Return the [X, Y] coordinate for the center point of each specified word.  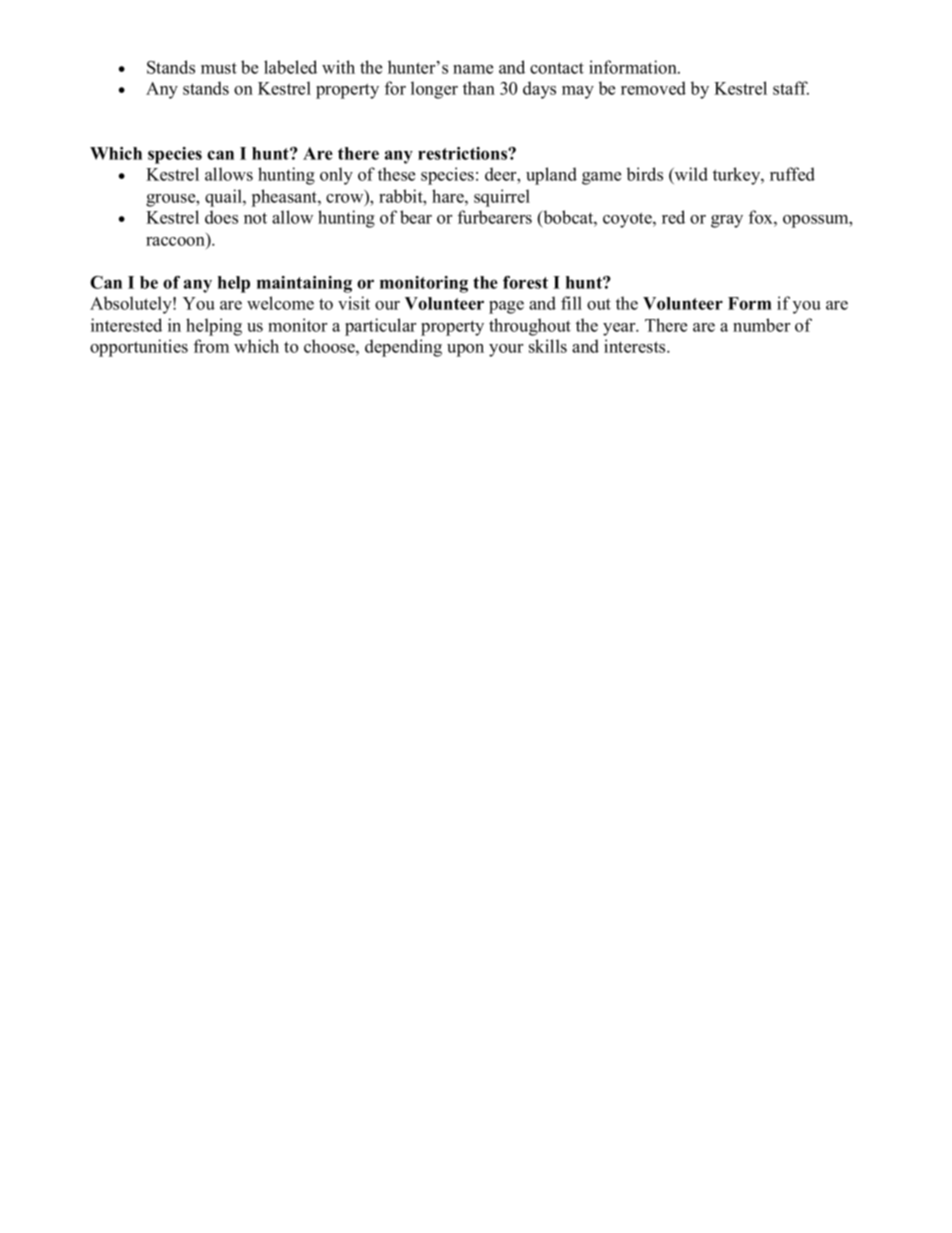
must [219, 68]
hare [449, 196]
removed [653, 88]
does [221, 217]
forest [525, 282]
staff [791, 88]
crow [346, 199]
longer [434, 90]
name [473, 69]
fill [571, 303]
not [255, 218]
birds [645, 174]
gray [727, 221]
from [211, 346]
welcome [280, 303]
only [336, 176]
